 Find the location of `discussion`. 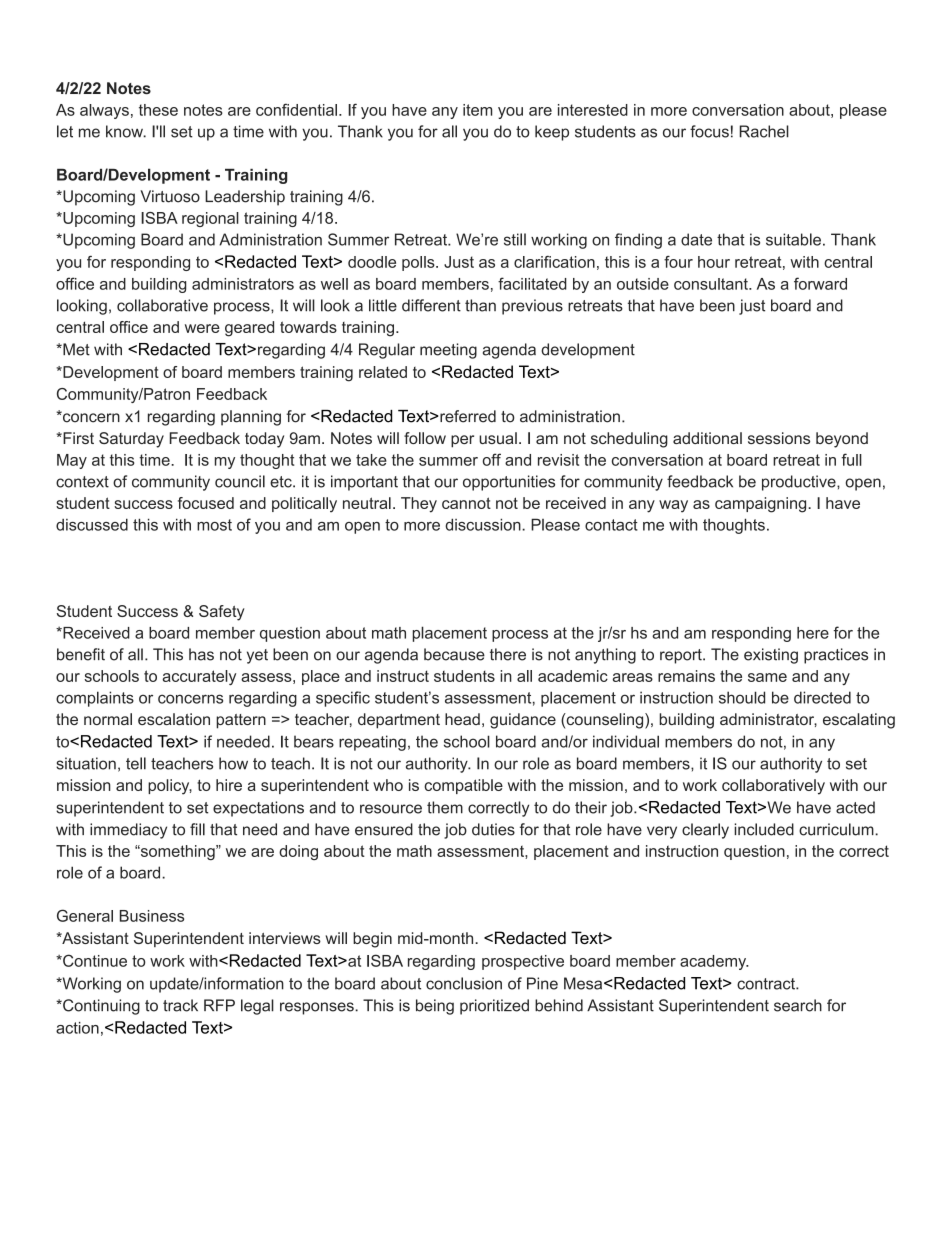

discussion is located at coordinates (484, 524).
